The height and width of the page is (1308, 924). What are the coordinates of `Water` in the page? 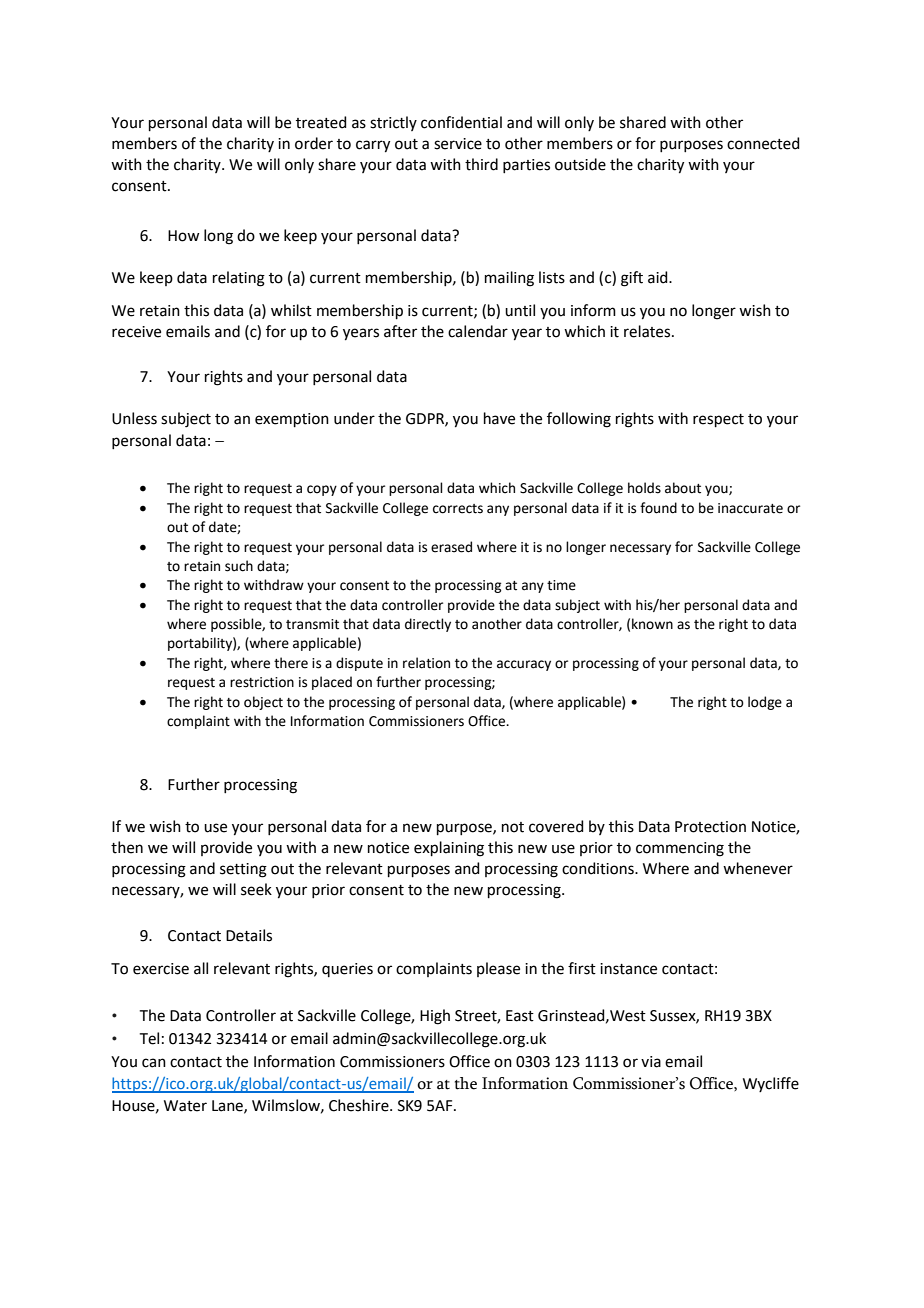 It's located at (185, 1106).
